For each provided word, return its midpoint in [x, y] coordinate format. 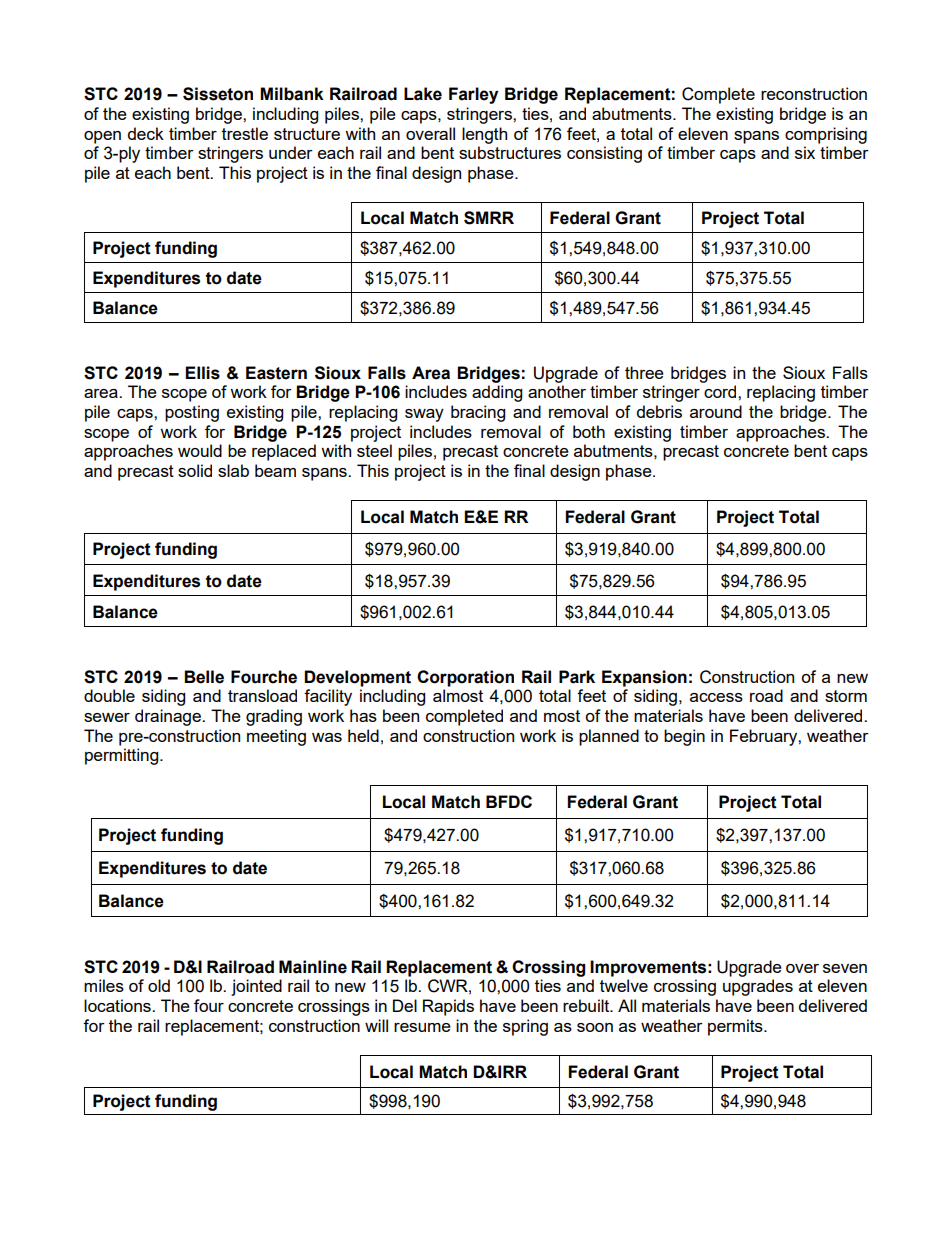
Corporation [465, 678]
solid [195, 470]
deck [146, 133]
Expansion [644, 678]
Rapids [448, 1007]
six [805, 152]
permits [736, 1027]
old [159, 985]
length [484, 135]
